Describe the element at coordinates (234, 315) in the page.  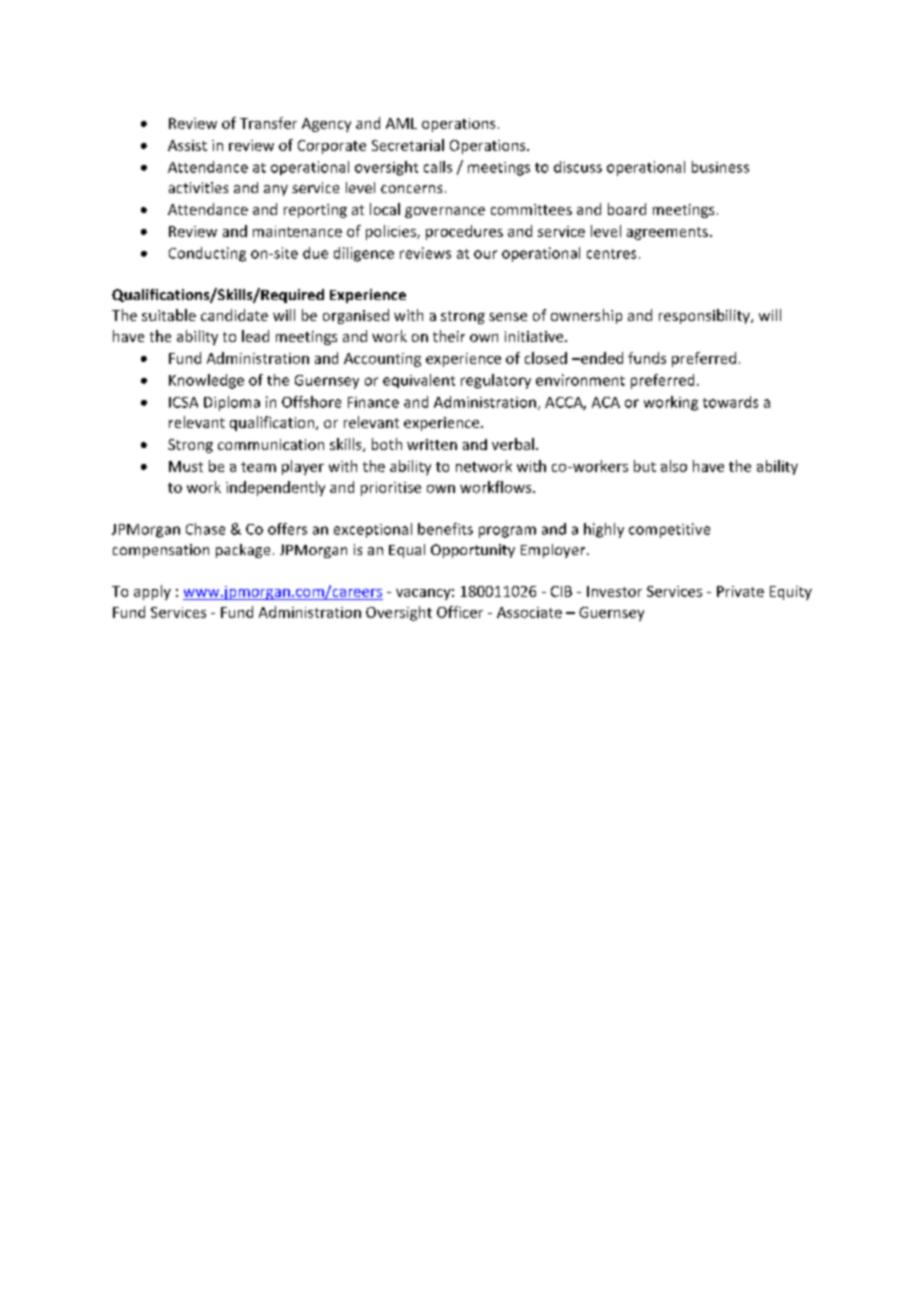
I see `candidate` at that location.
